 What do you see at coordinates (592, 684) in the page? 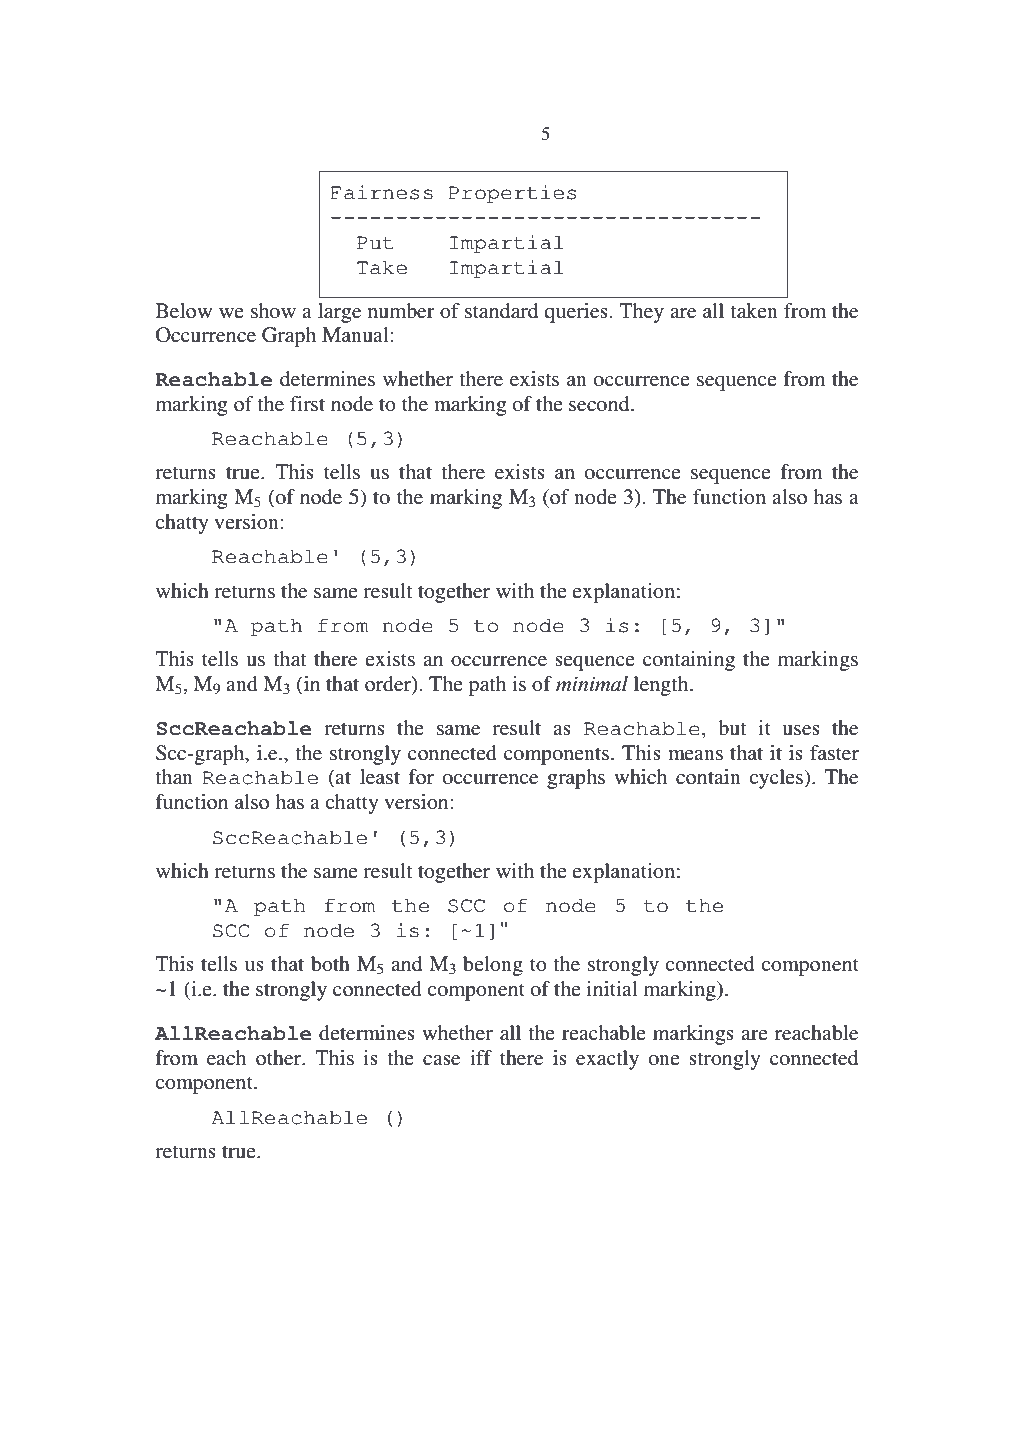
I see `minimal` at bounding box center [592, 684].
